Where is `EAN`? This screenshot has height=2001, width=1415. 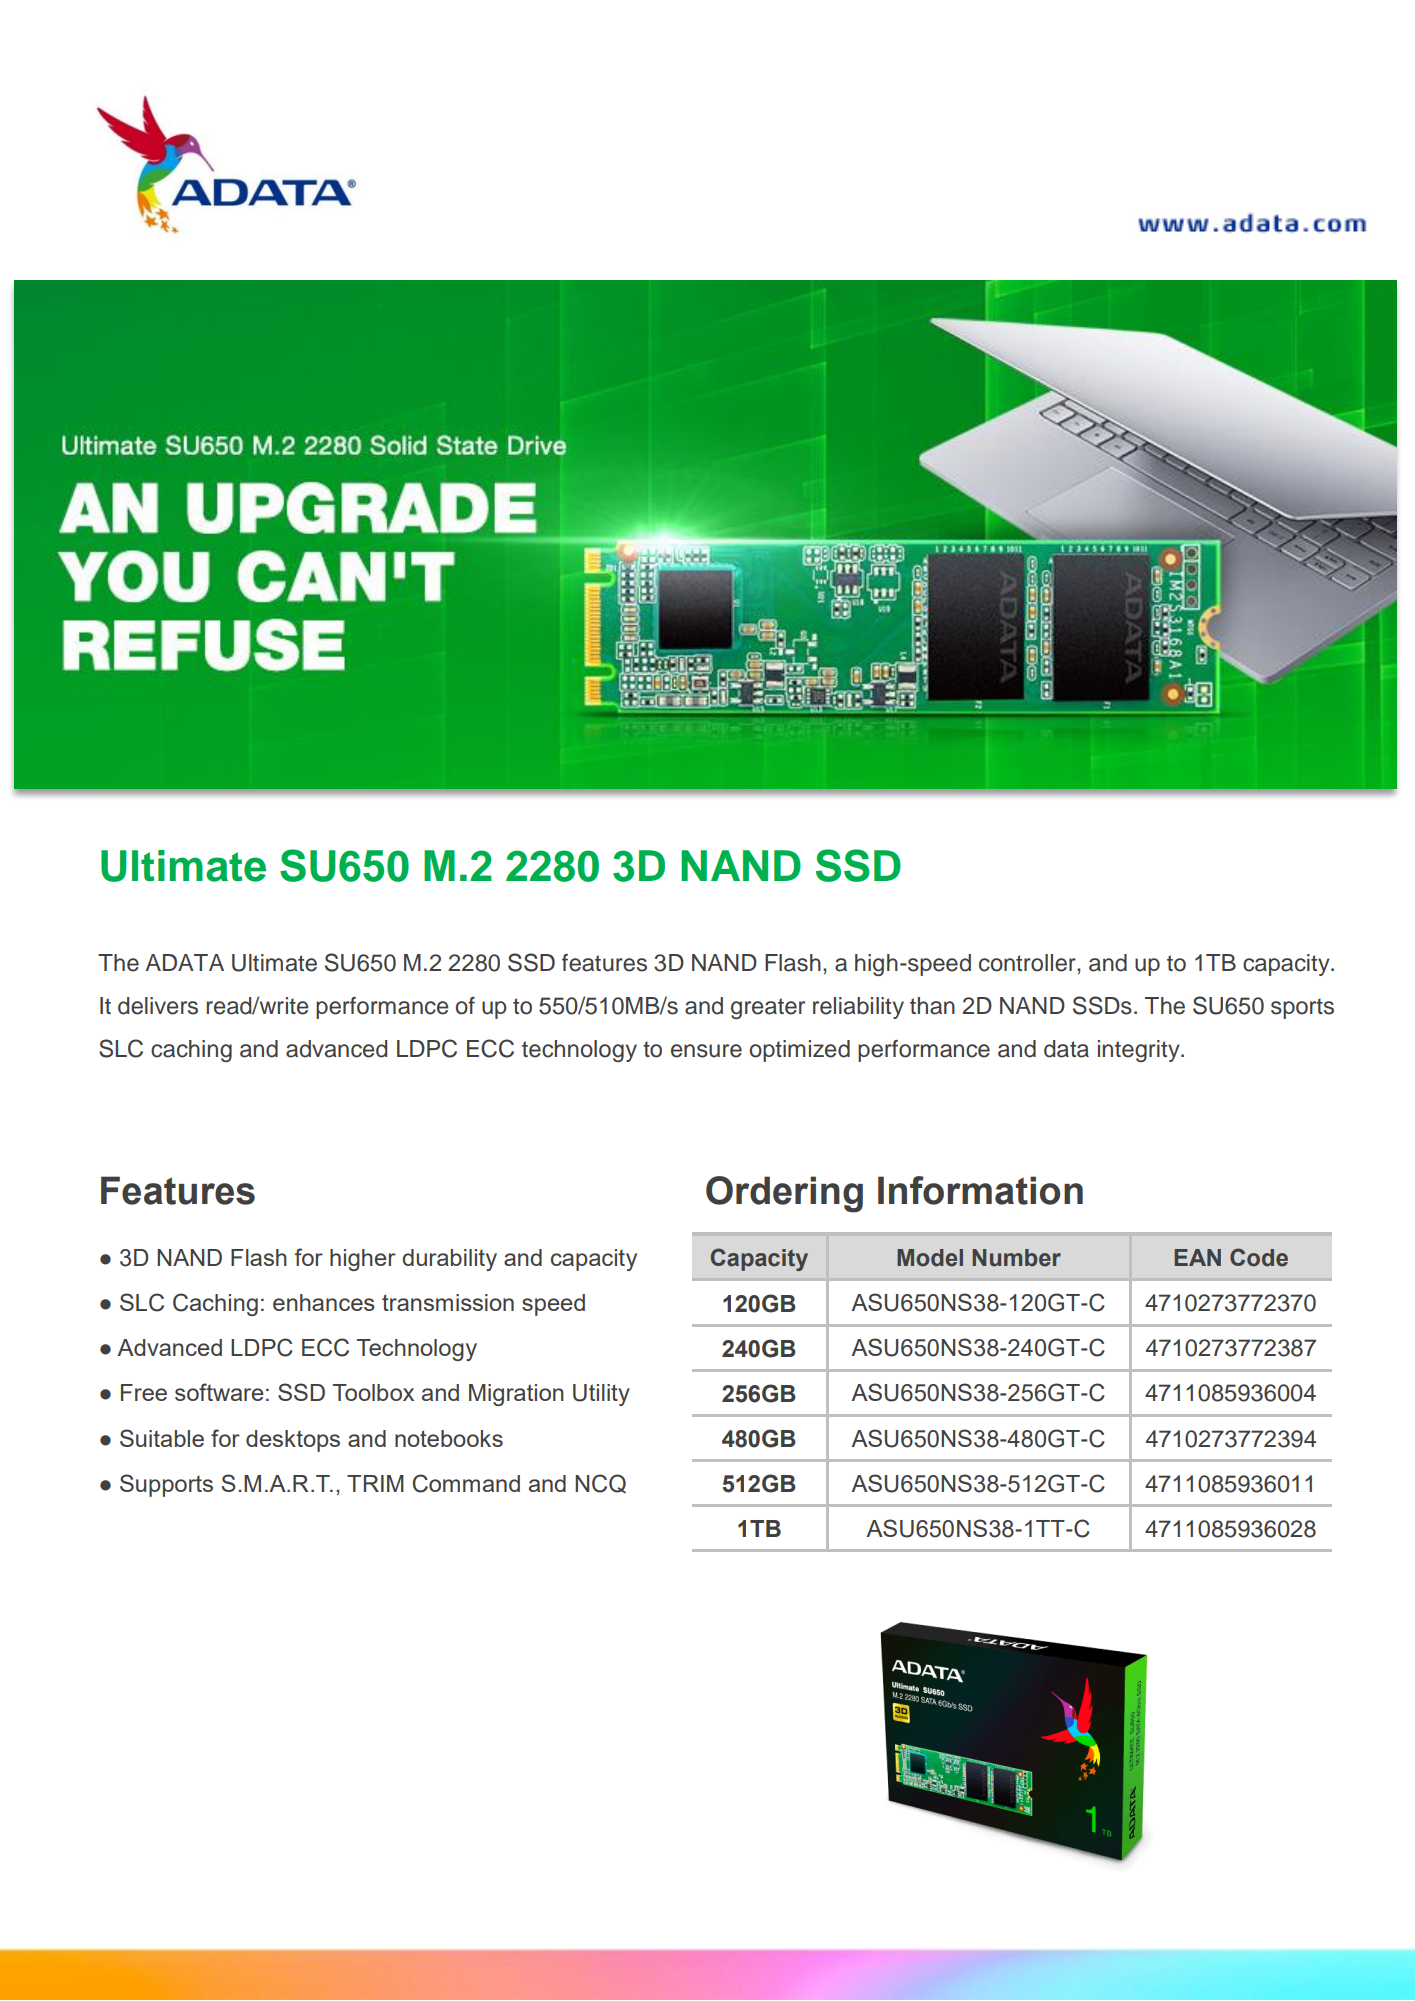
EAN is located at coordinates (1197, 1257).
